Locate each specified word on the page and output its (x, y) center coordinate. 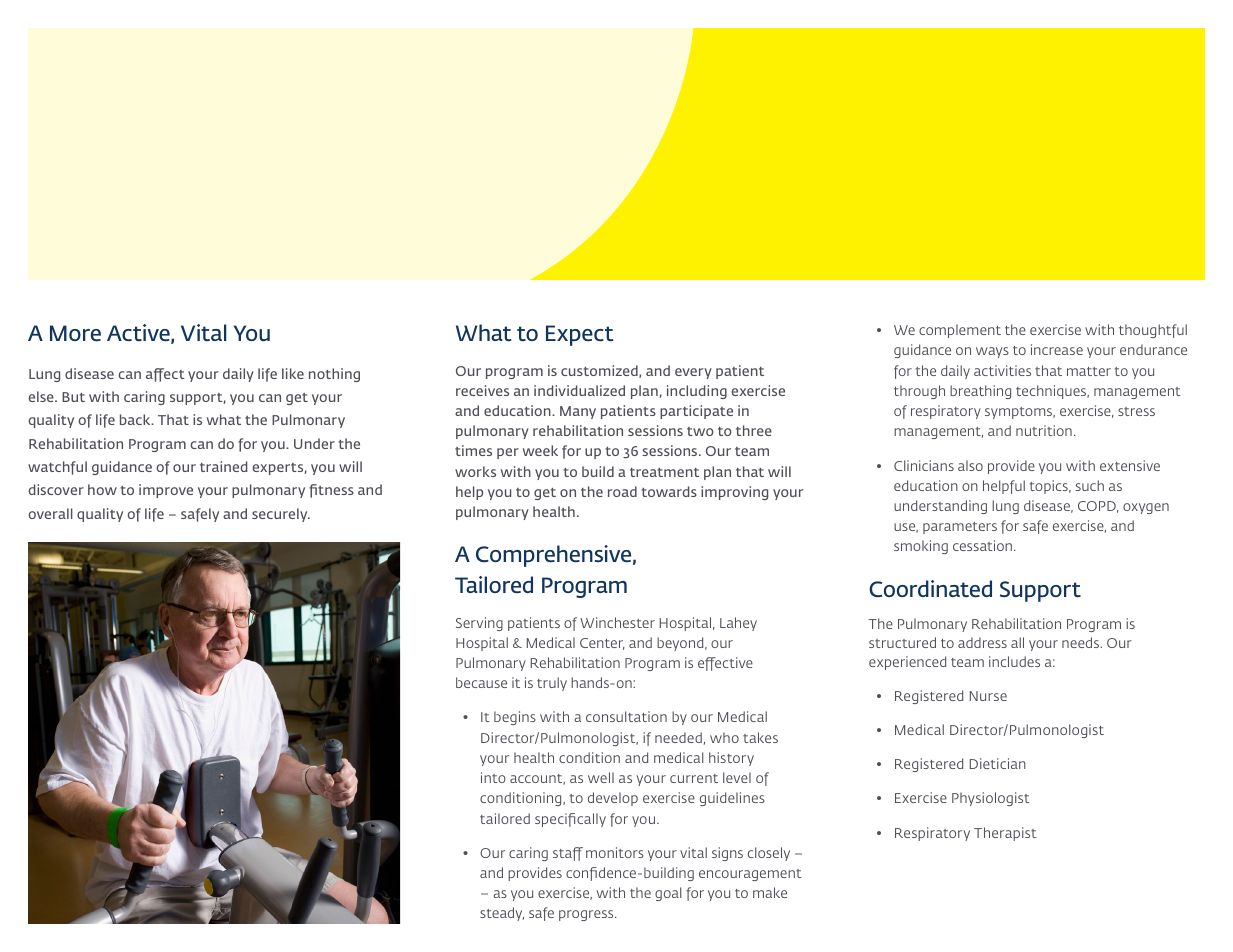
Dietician (998, 763)
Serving (479, 624)
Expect (580, 335)
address (982, 642)
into (493, 777)
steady (502, 914)
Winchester (617, 622)
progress (587, 915)
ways (992, 352)
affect (165, 375)
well (601, 777)
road (622, 491)
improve (166, 491)
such (1089, 485)
